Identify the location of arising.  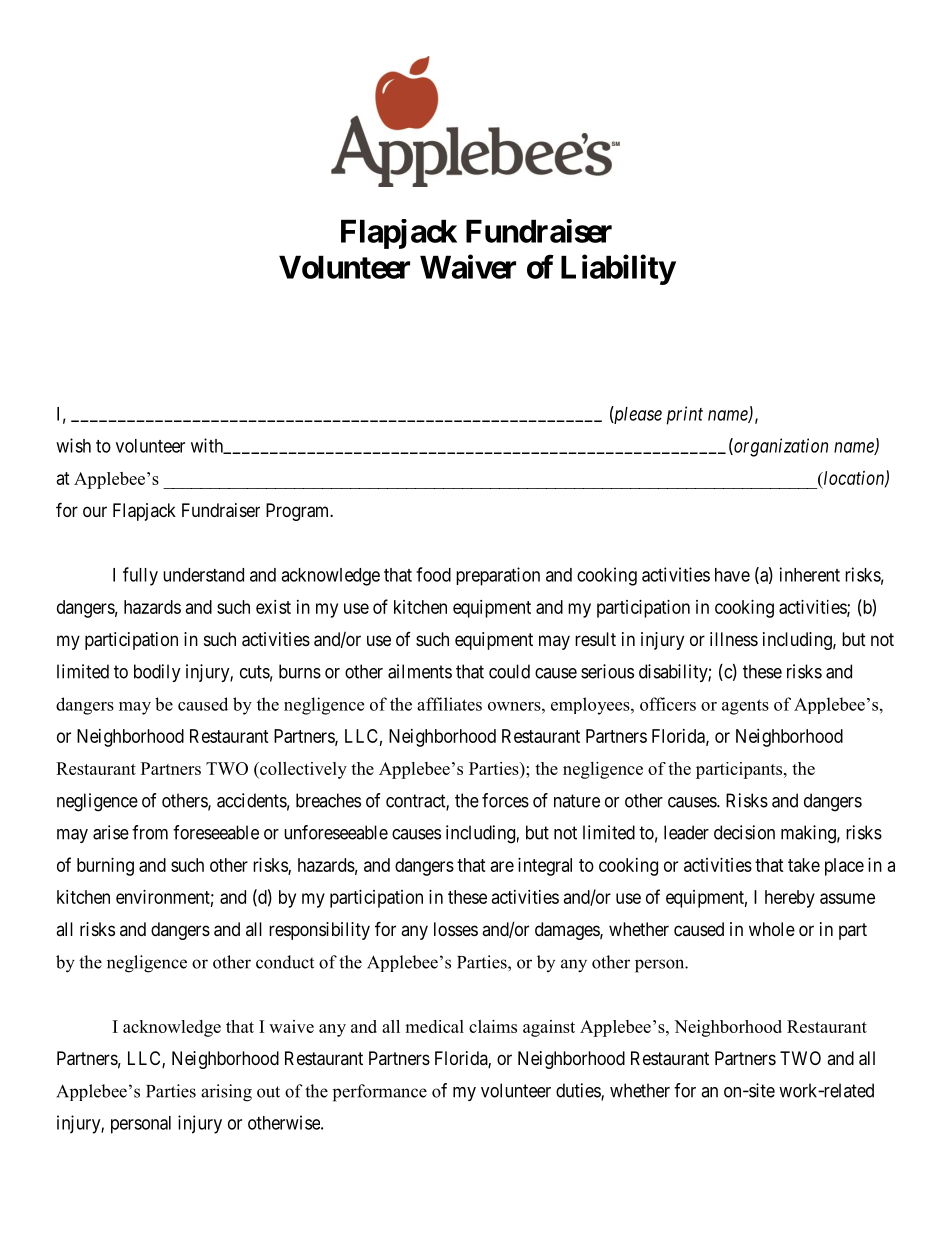
(226, 1093).
